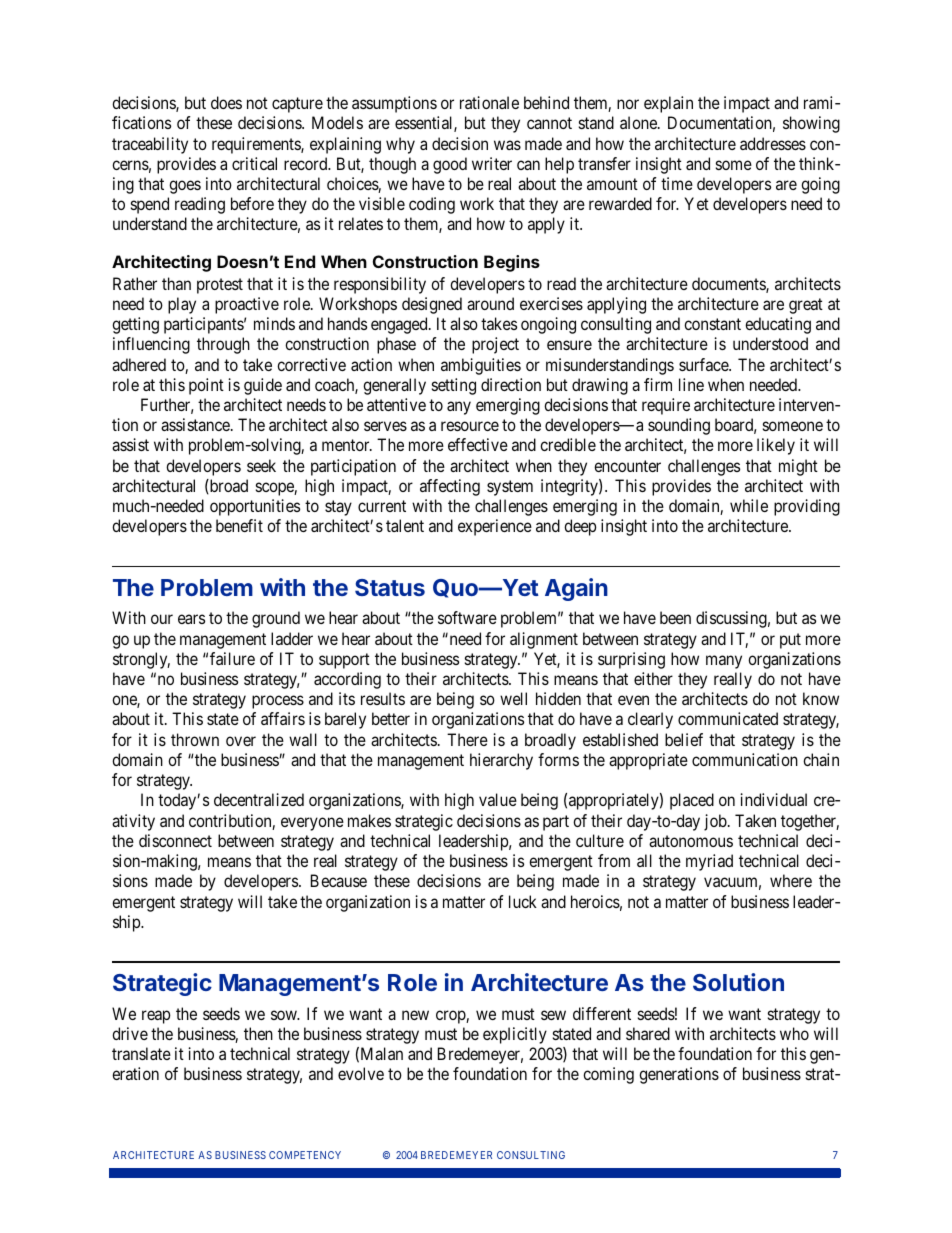 Image resolution: width=952 pixels, height=1233 pixels. Describe the element at coordinates (305, 1155) in the document. I see `COMPETENCY` at that location.
